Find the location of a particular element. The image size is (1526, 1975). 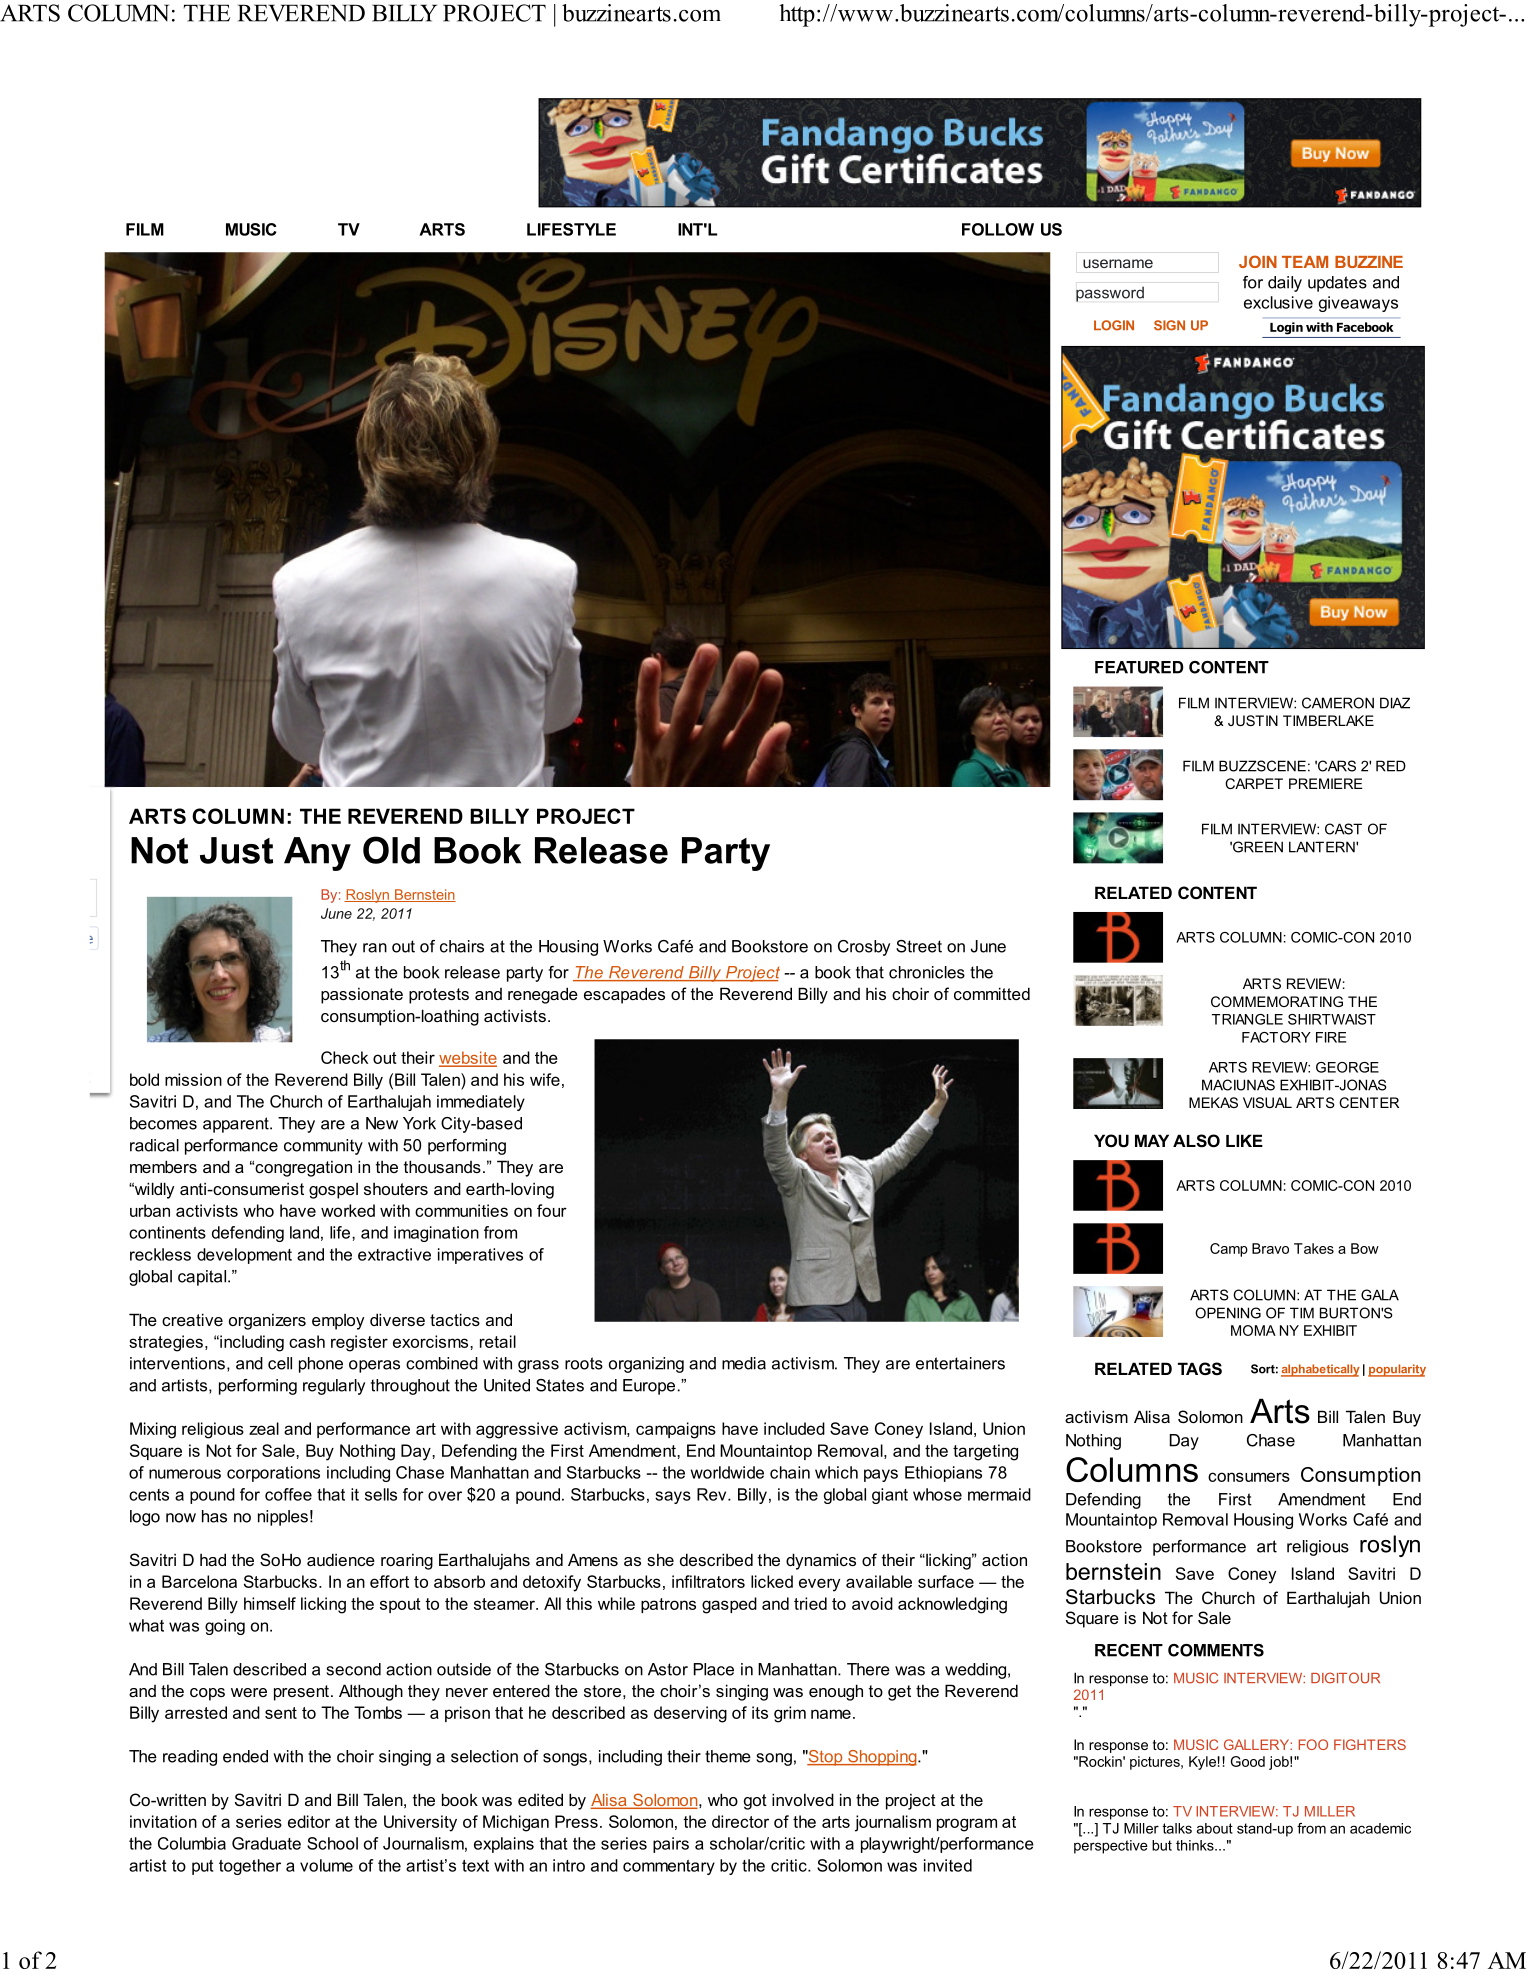

PREMIERE is located at coordinates (1326, 783).
